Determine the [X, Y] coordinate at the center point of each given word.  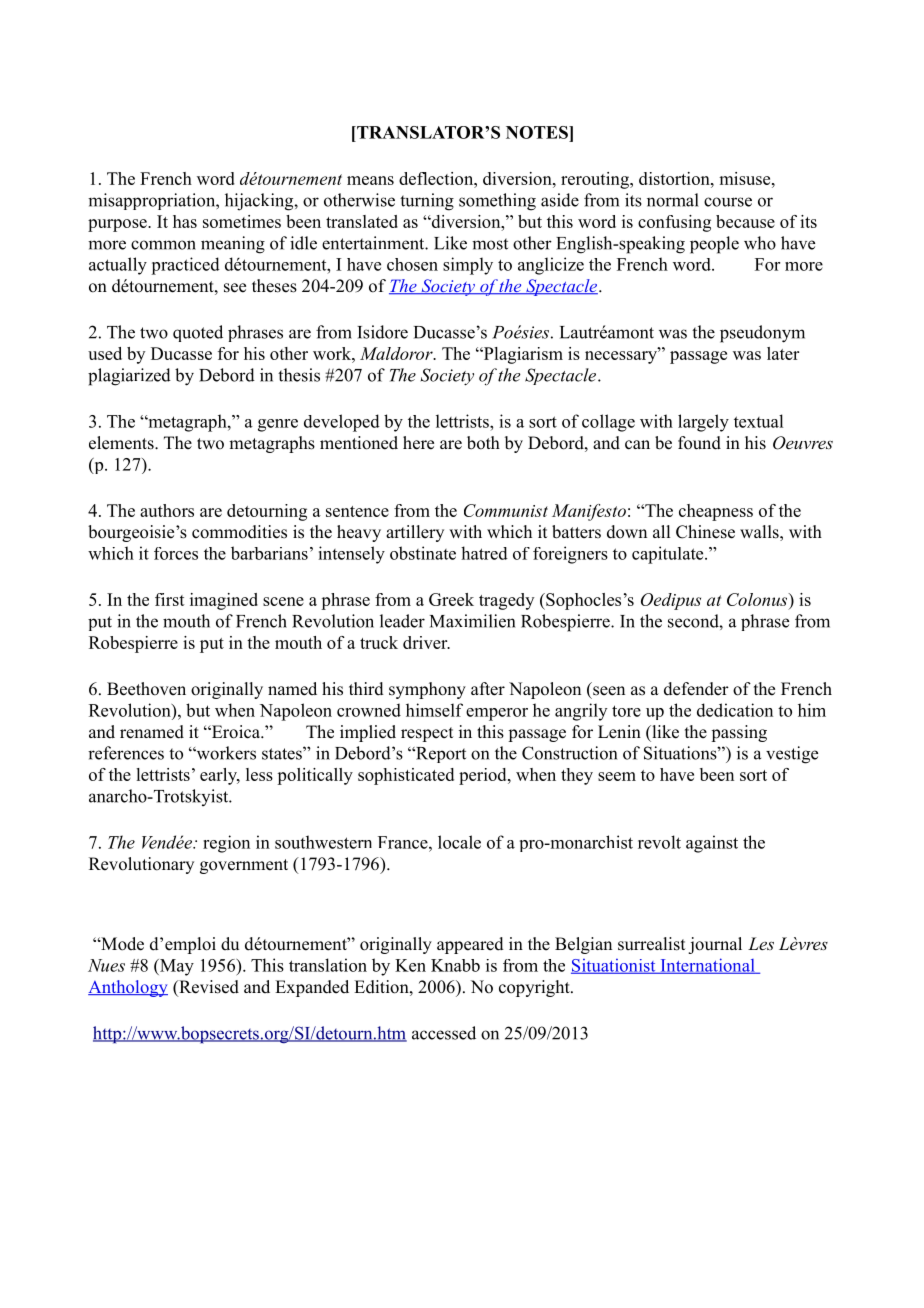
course [728, 202]
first [170, 599]
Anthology [128, 988]
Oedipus [671, 601]
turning [427, 202]
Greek [451, 599]
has [185, 221]
